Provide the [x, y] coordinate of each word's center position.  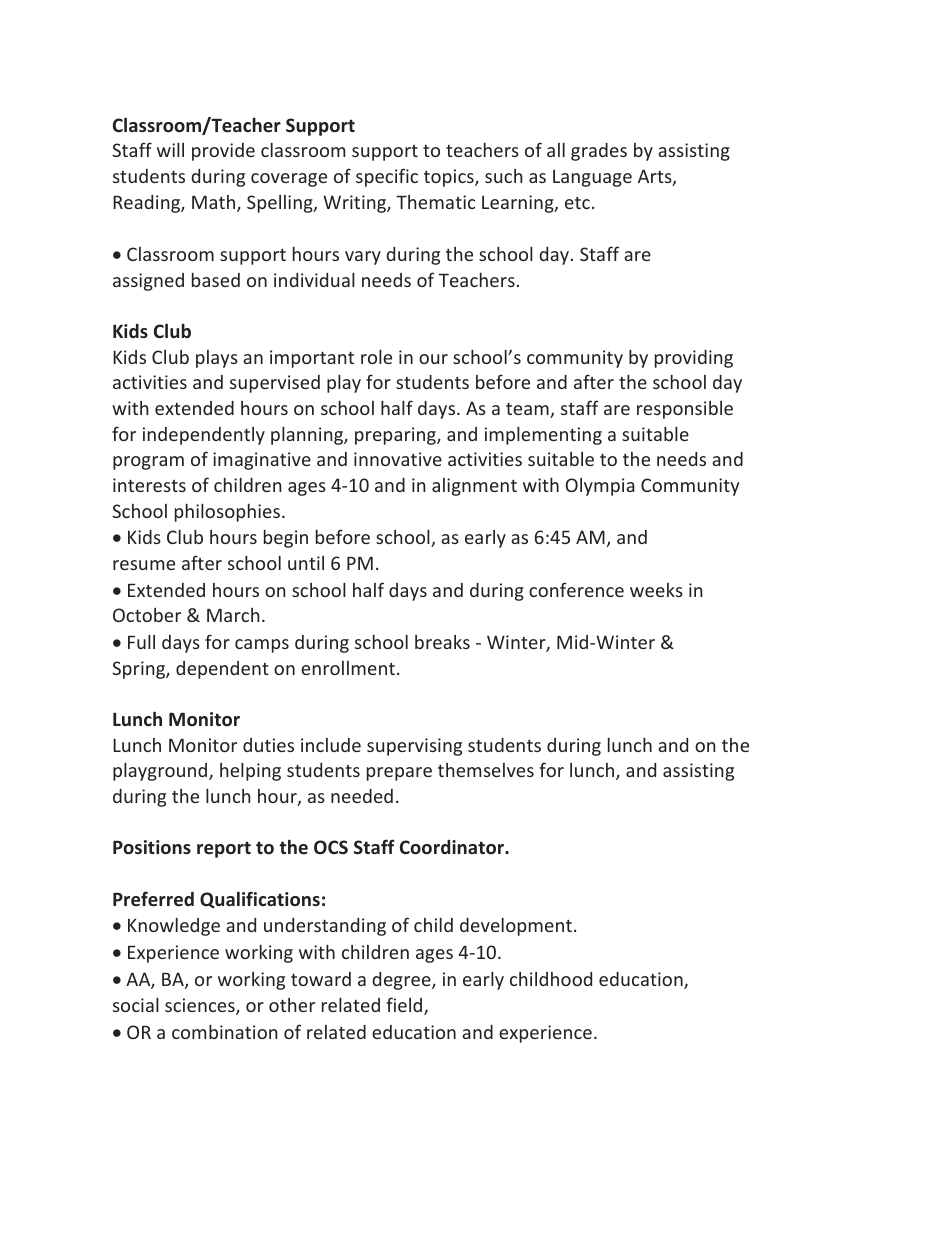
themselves [486, 770]
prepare [399, 774]
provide [223, 152]
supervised [275, 384]
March [233, 615]
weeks [656, 590]
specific [387, 177]
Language [592, 178]
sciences [201, 1006]
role [376, 356]
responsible [685, 410]
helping [250, 771]
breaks [442, 642]
